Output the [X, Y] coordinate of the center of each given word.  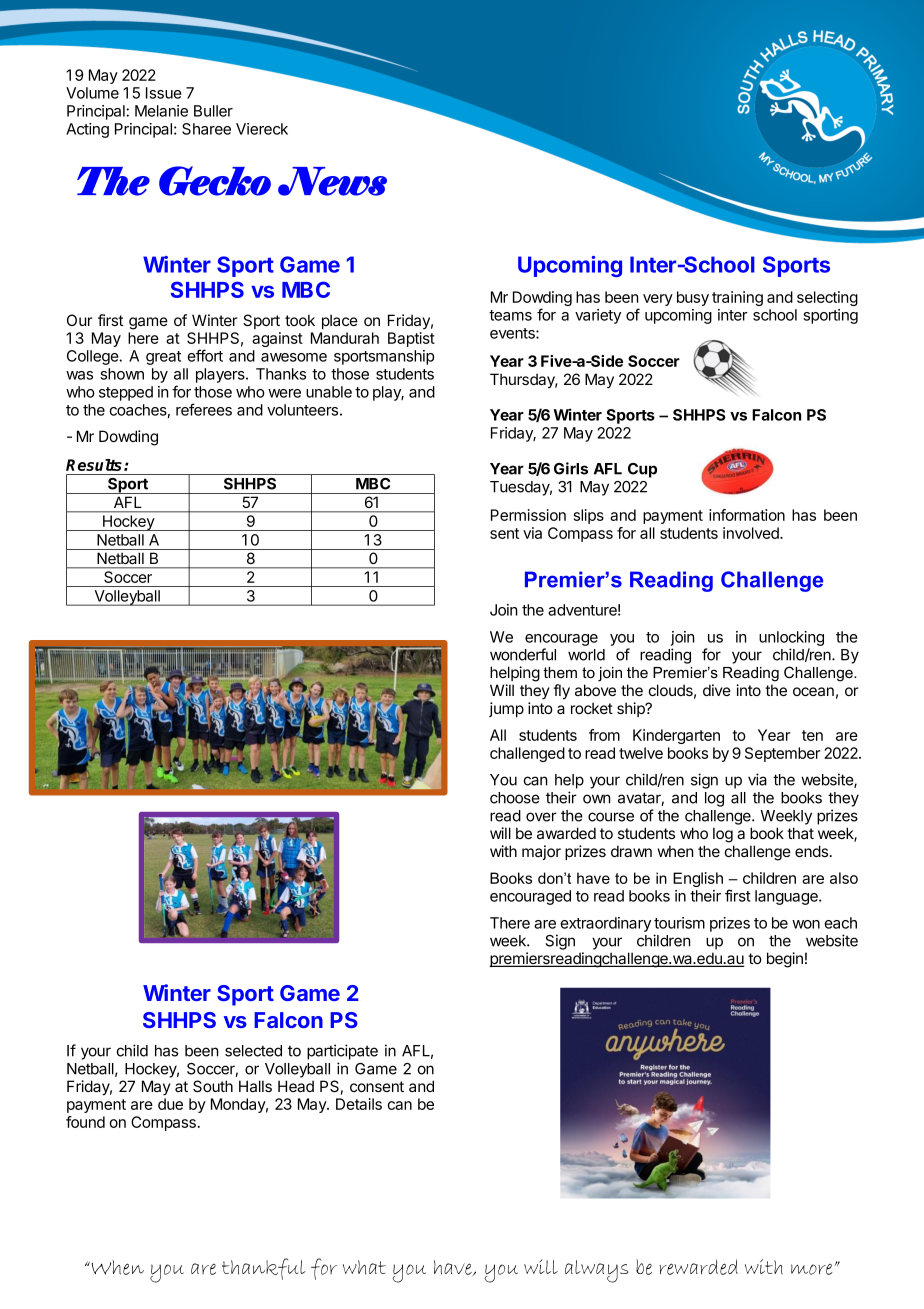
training [737, 298]
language [787, 897]
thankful [264, 1269]
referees [204, 409]
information [747, 515]
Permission [528, 515]
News [332, 181]
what [364, 1267]
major [541, 852]
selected [253, 1051]
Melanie [161, 111]
